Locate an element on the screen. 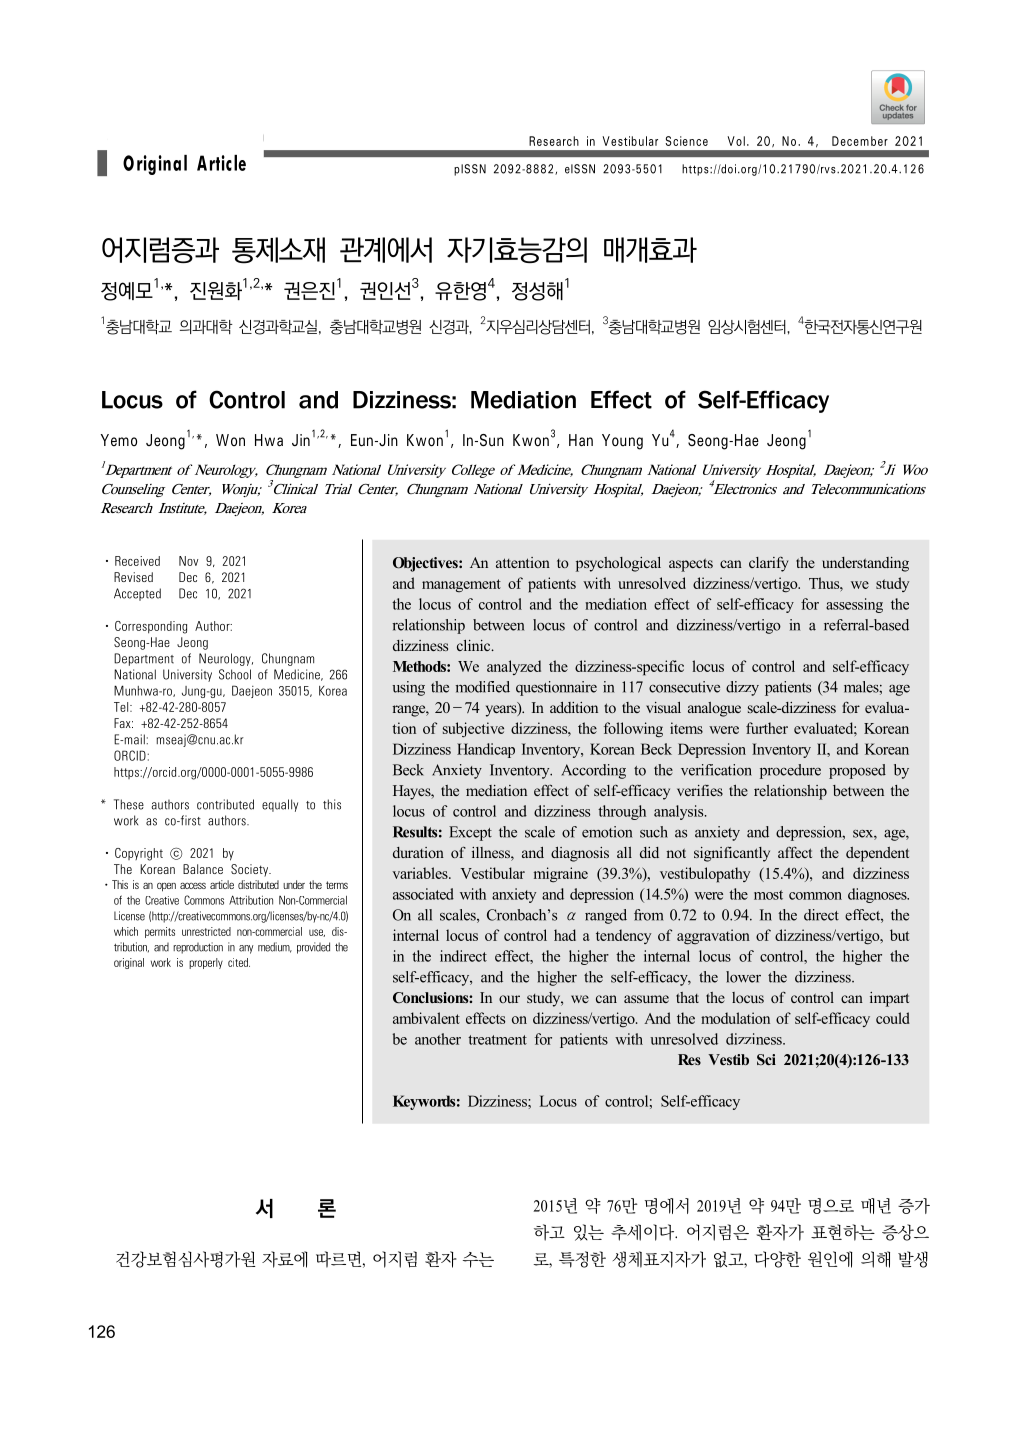 The width and height of the screenshot is (1027, 1453). management is located at coordinates (461, 585).
